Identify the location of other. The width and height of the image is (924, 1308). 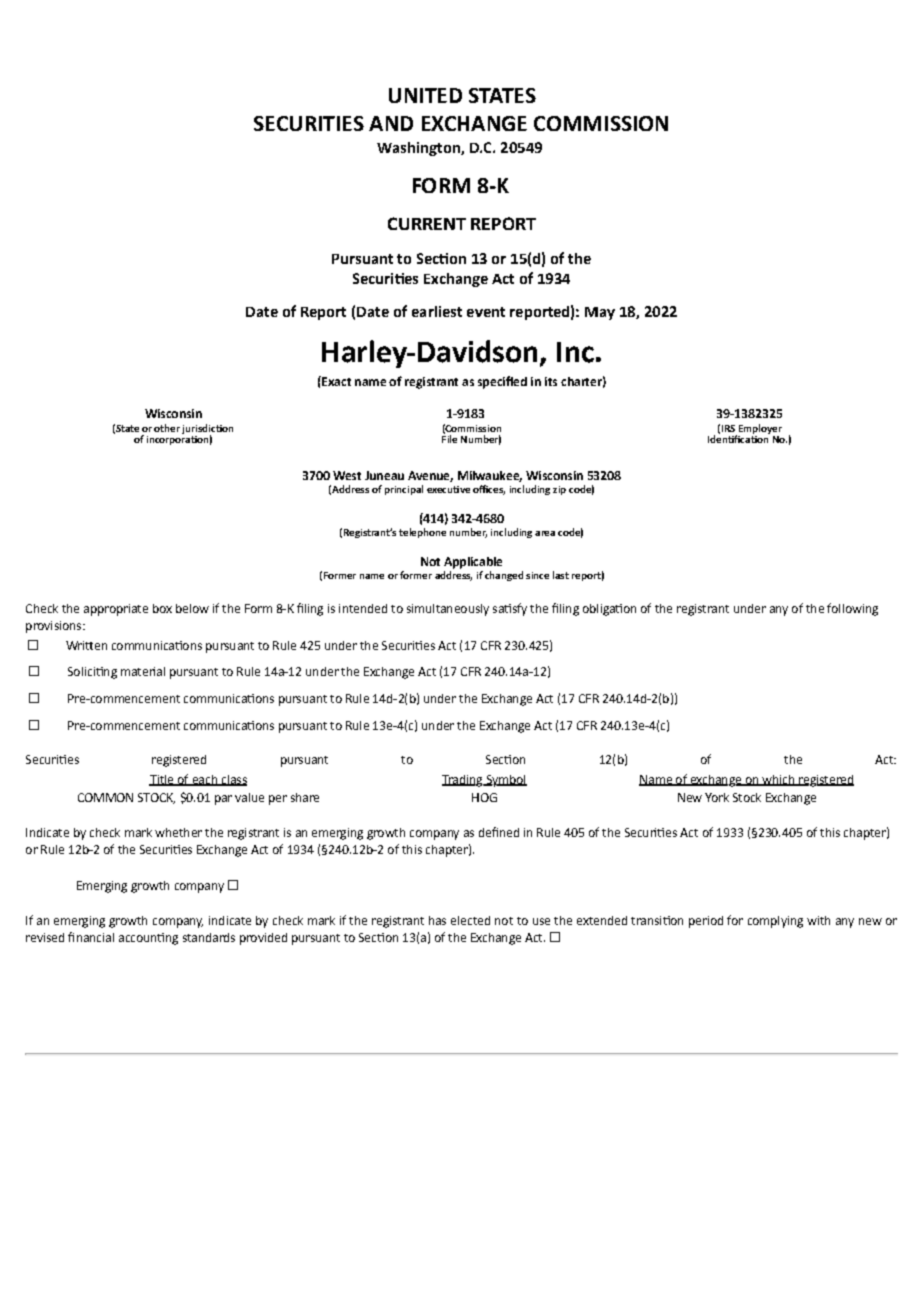
(167, 428).
